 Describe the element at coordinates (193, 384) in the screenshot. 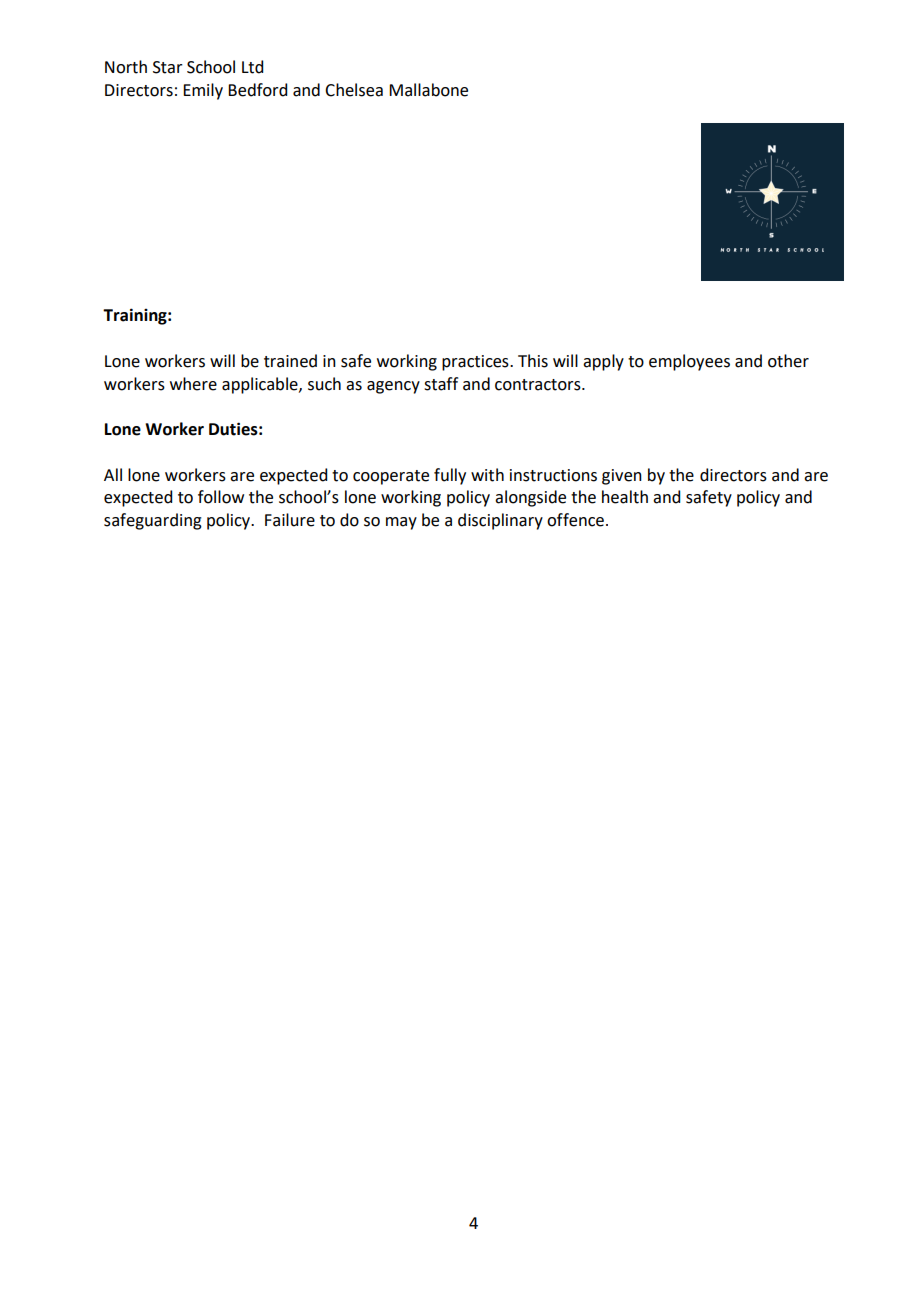

I see `where` at that location.
